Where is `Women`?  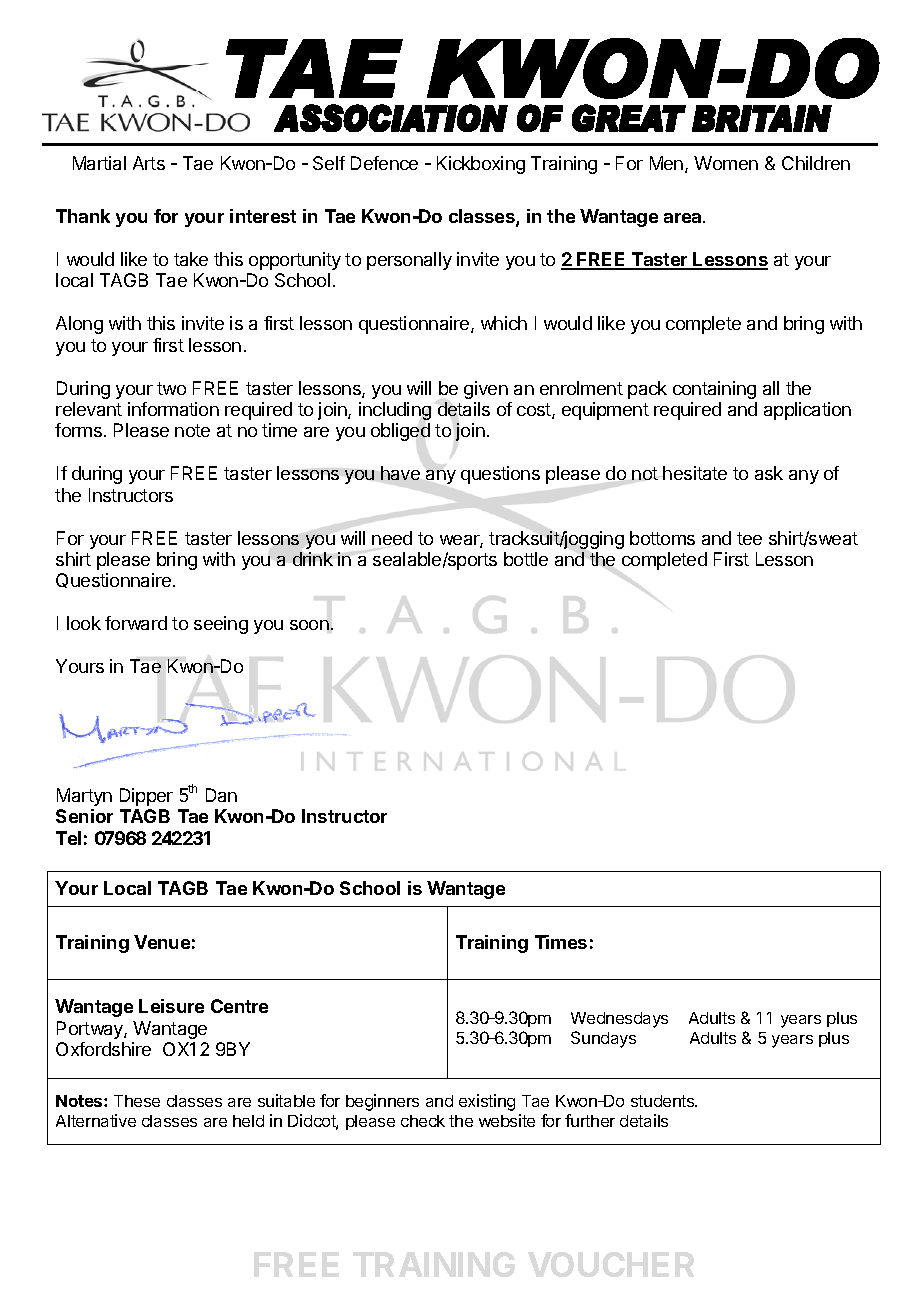 Women is located at coordinates (726, 163).
